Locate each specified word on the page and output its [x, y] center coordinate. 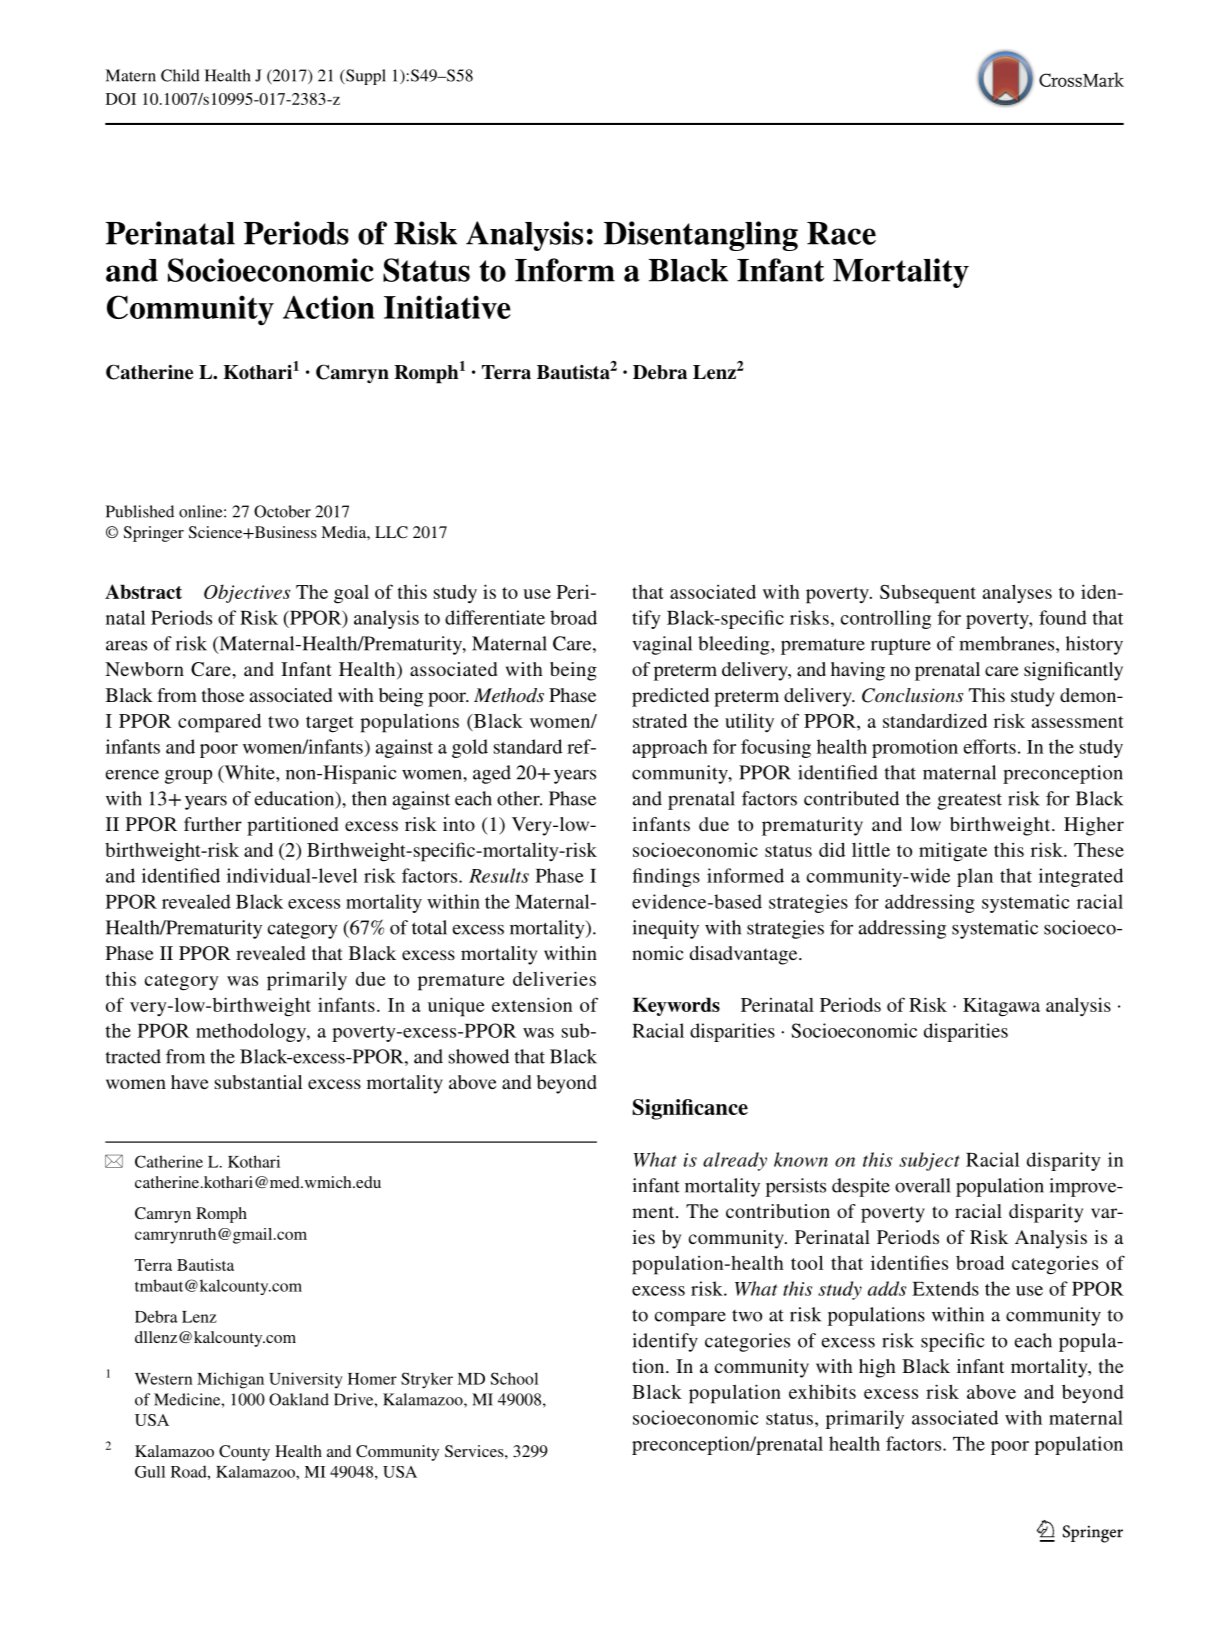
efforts [990, 746]
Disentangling [701, 236]
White [249, 773]
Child [180, 75]
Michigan [230, 1380]
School [514, 1378]
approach [670, 748]
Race [841, 233]
